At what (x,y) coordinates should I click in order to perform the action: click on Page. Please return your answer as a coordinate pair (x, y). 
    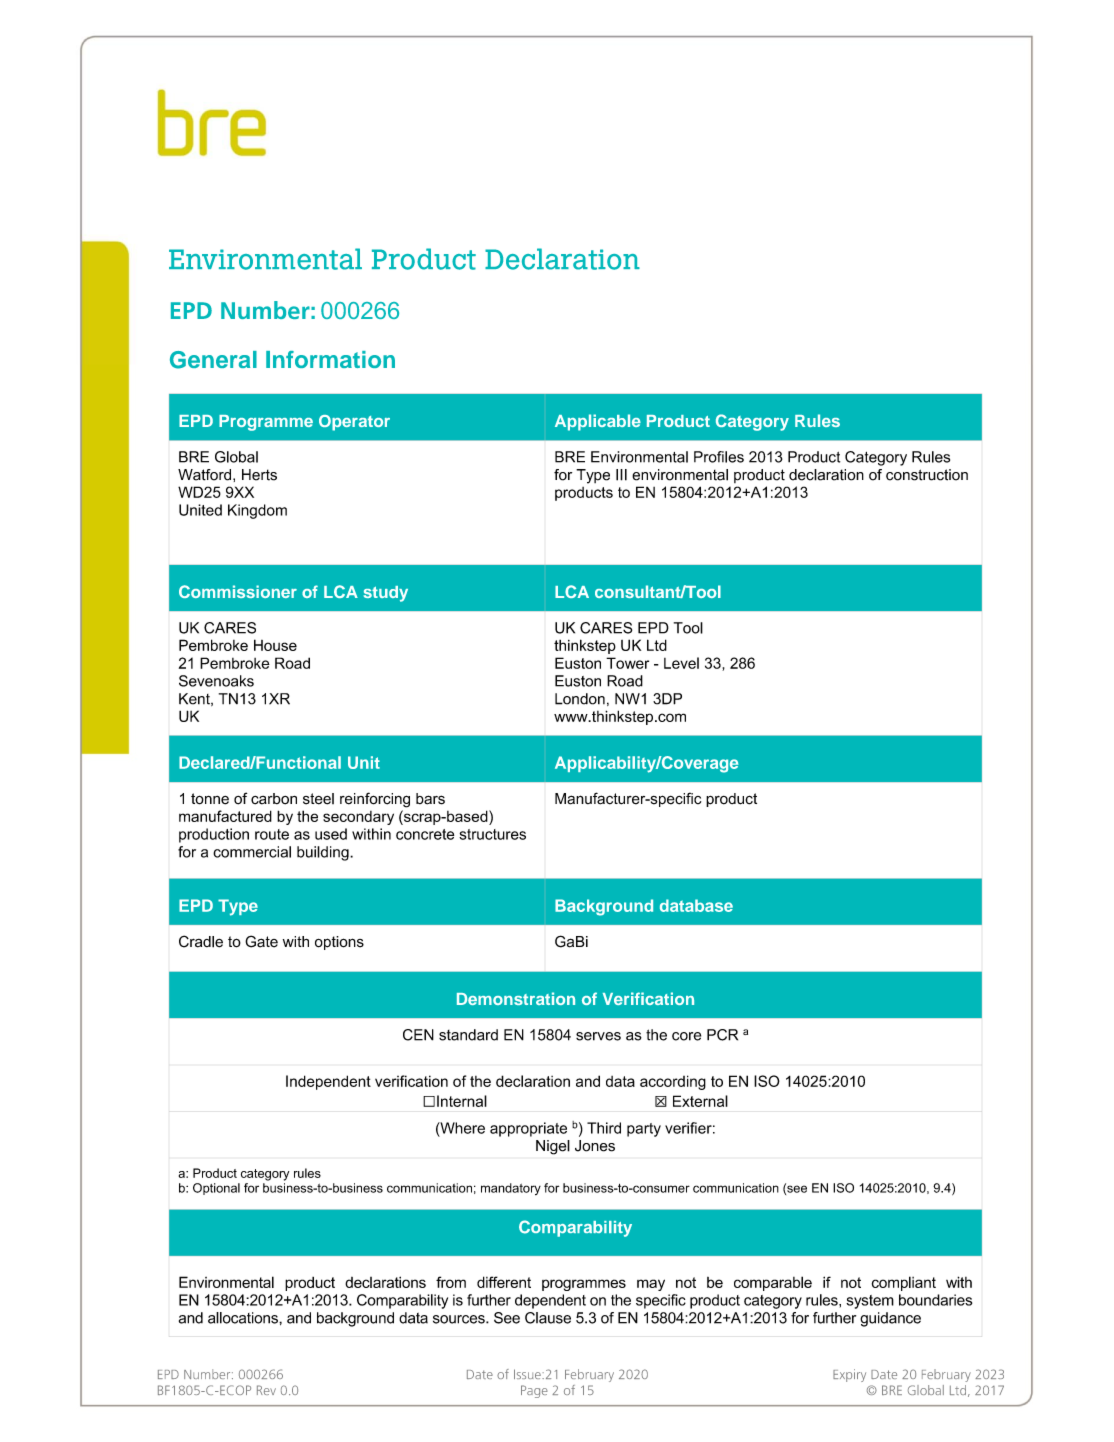
    Looking at the image, I should click on (534, 1391).
